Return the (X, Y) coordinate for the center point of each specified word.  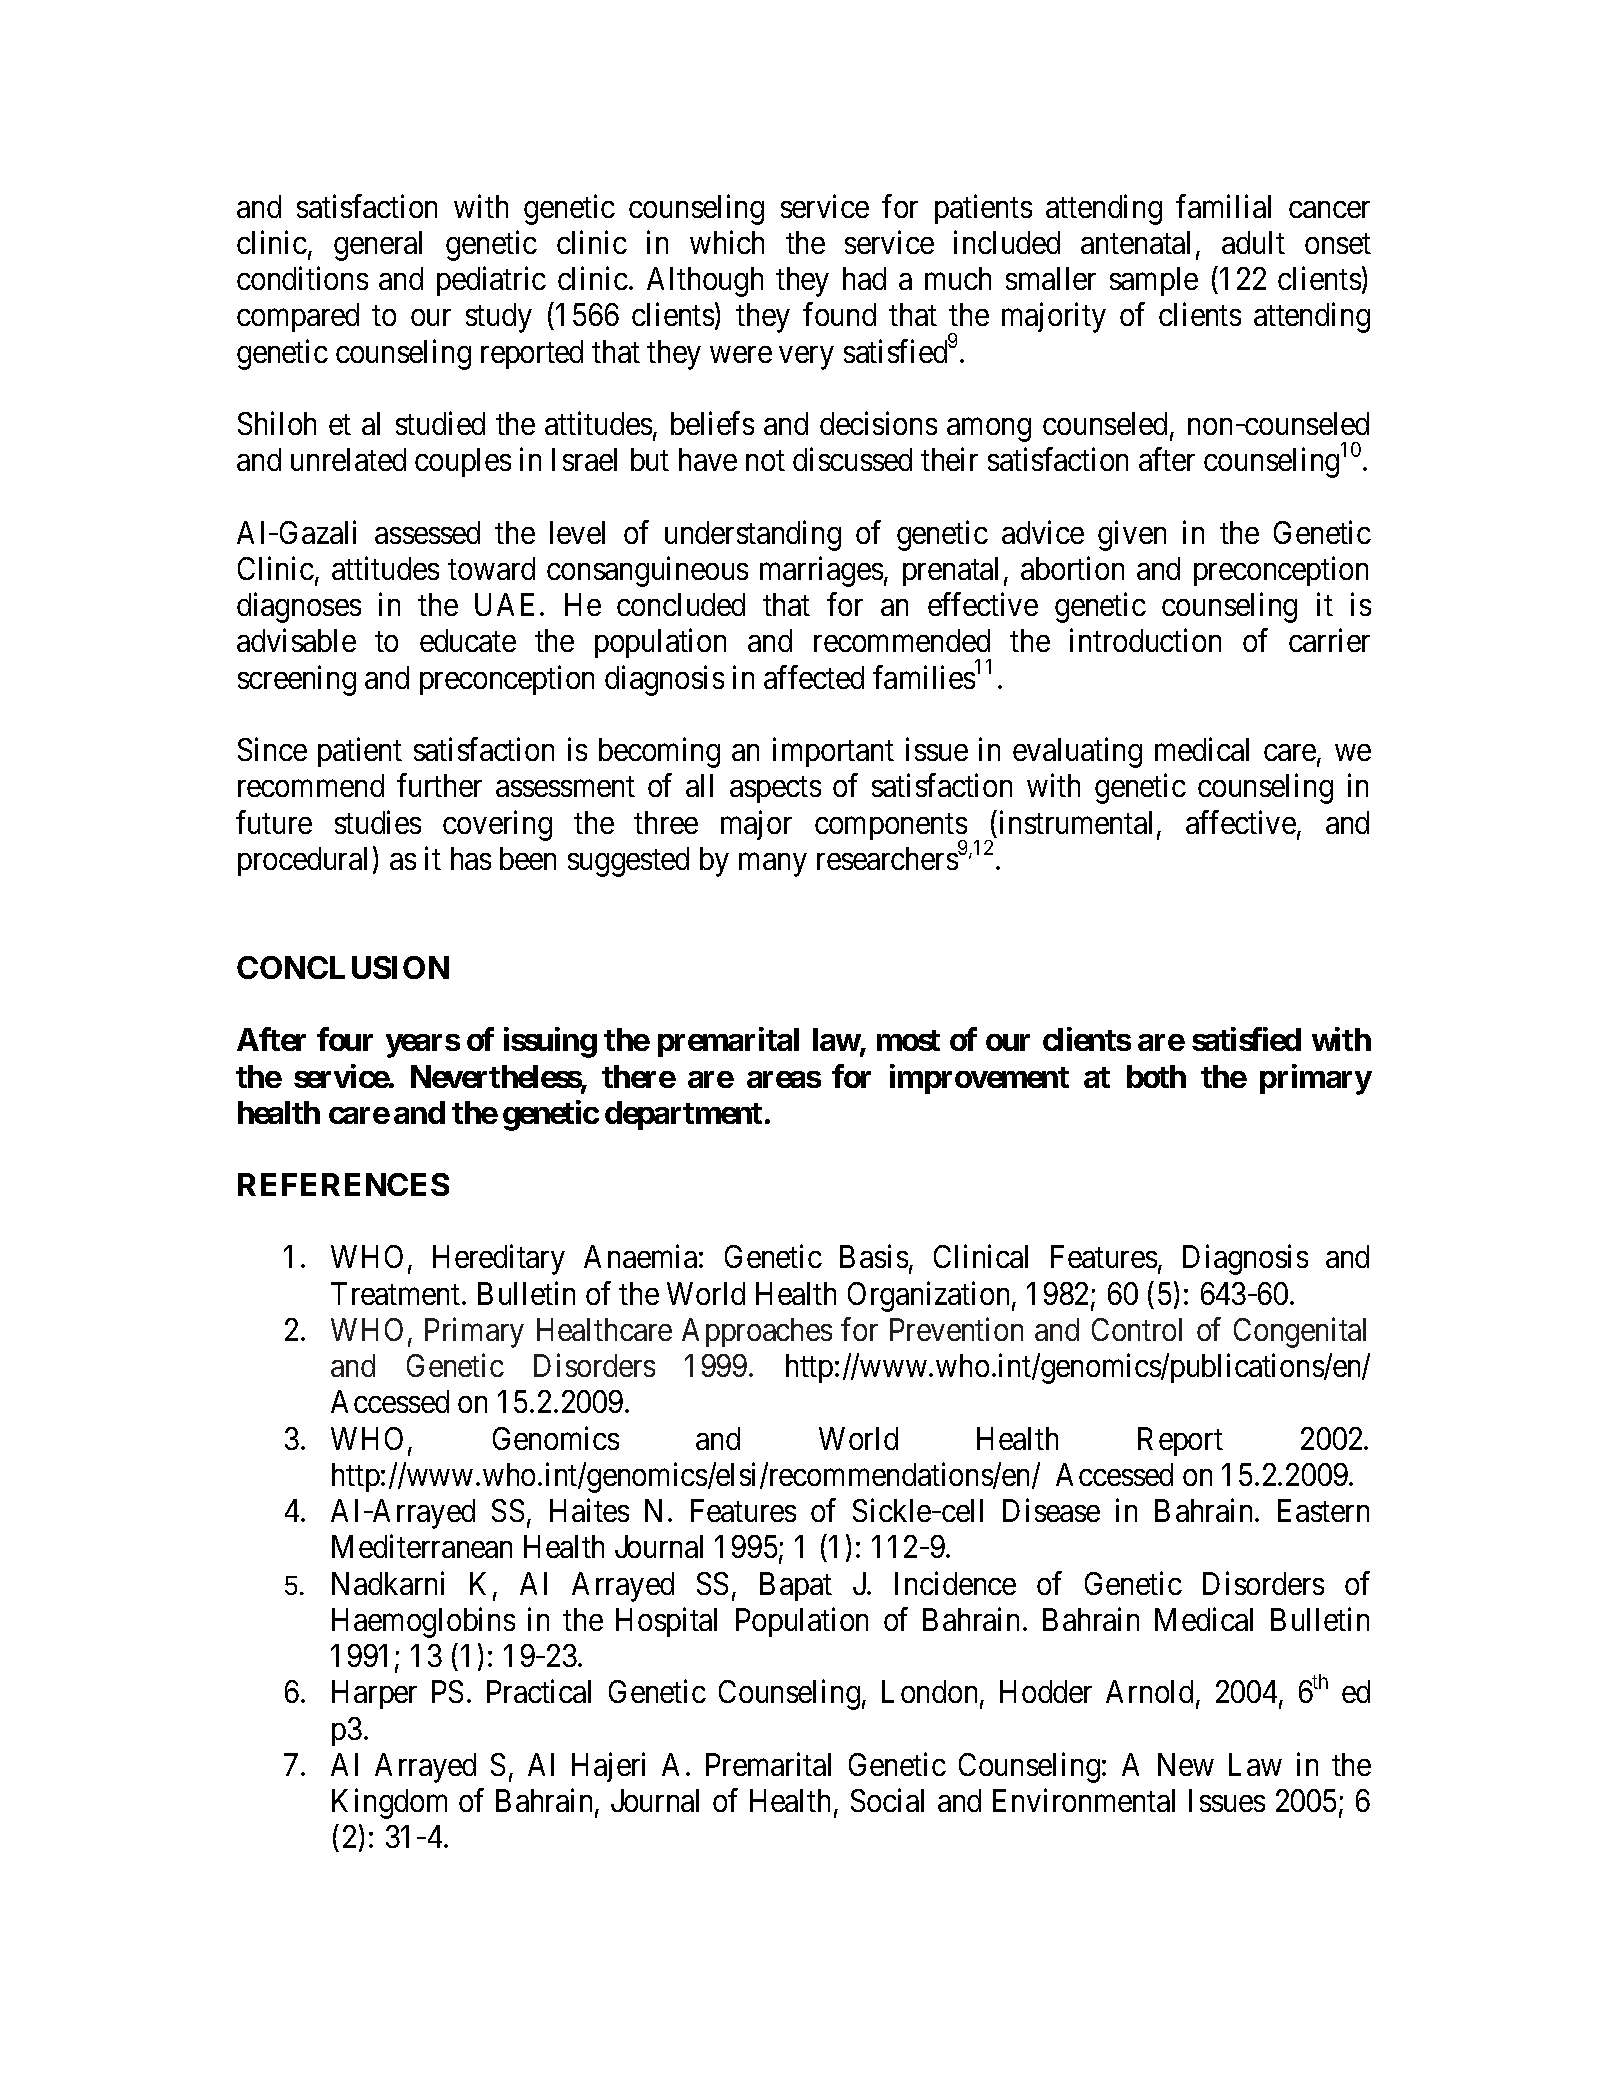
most (908, 1040)
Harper (374, 1695)
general (378, 246)
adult (1253, 242)
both (1156, 1076)
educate (468, 640)
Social (887, 1800)
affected (814, 677)
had (864, 278)
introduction (1145, 640)
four (345, 1039)
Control (1137, 1329)
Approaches (757, 1332)
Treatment (397, 1293)
